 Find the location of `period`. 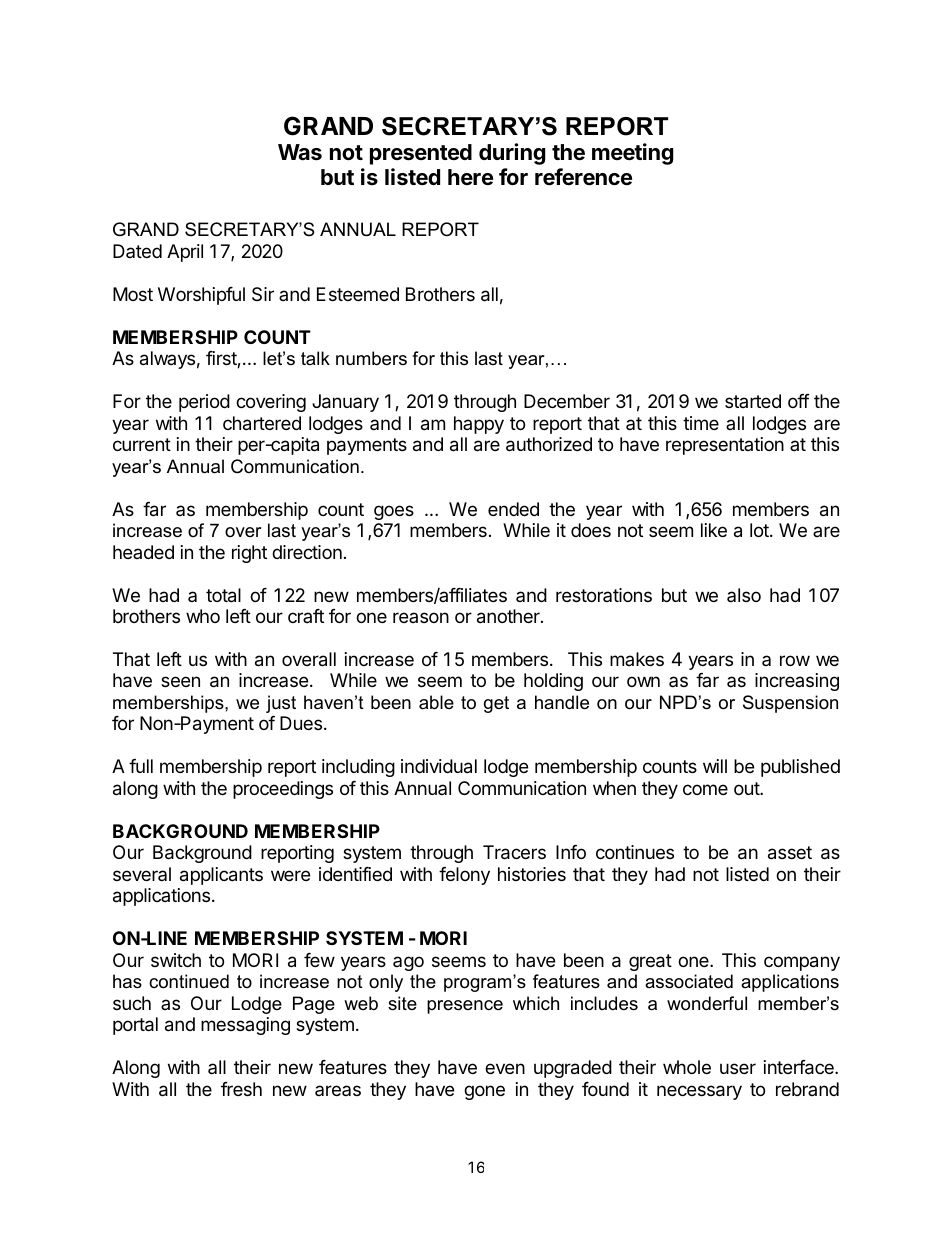

period is located at coordinates (204, 403).
